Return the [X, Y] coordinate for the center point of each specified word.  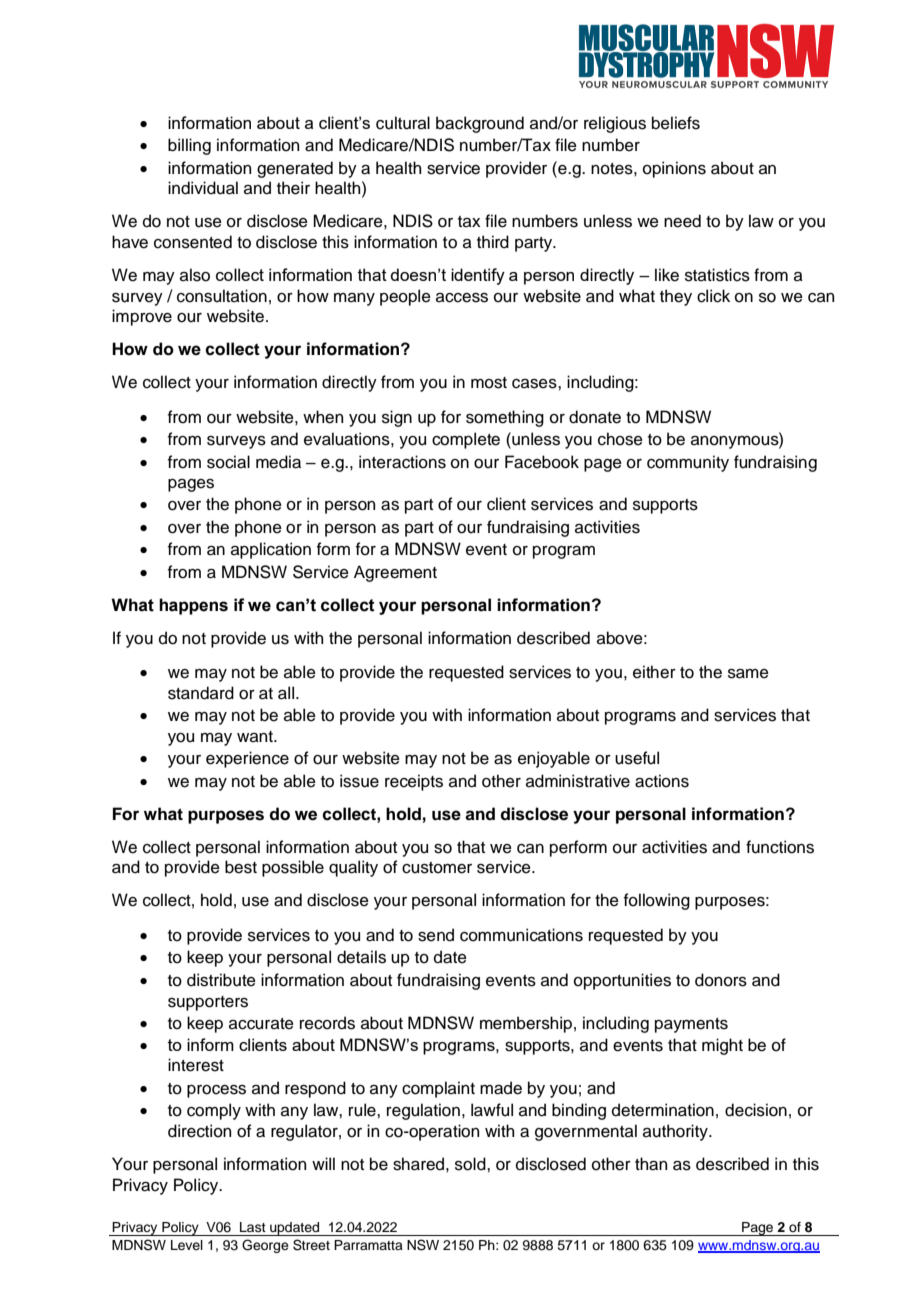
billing [189, 146]
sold [471, 1164]
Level [187, 1245]
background [480, 124]
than [651, 1164]
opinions [674, 169]
